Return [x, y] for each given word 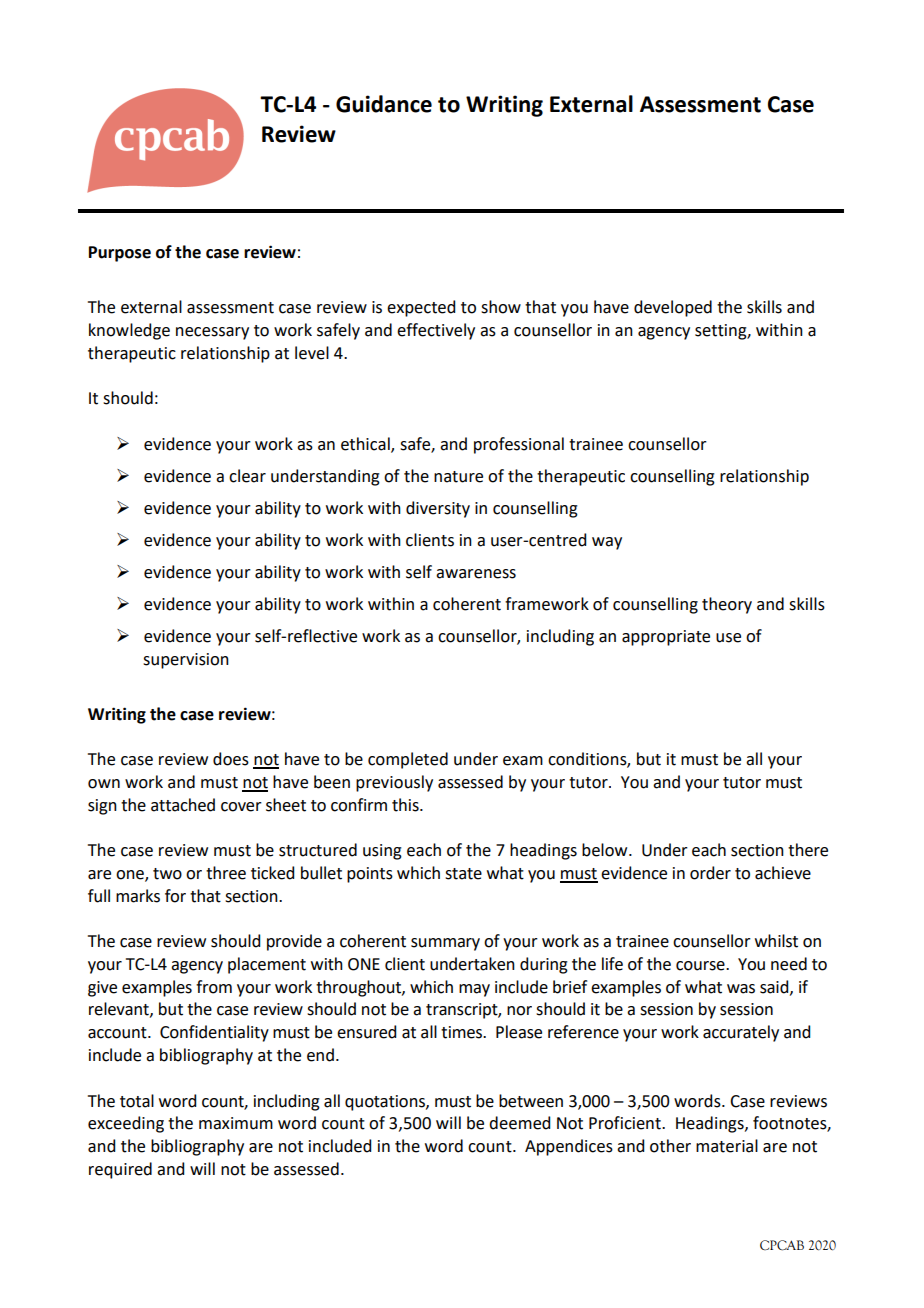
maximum [236, 1123]
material [727, 1146]
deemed [519, 1123]
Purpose [120, 254]
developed [673, 308]
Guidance [384, 104]
